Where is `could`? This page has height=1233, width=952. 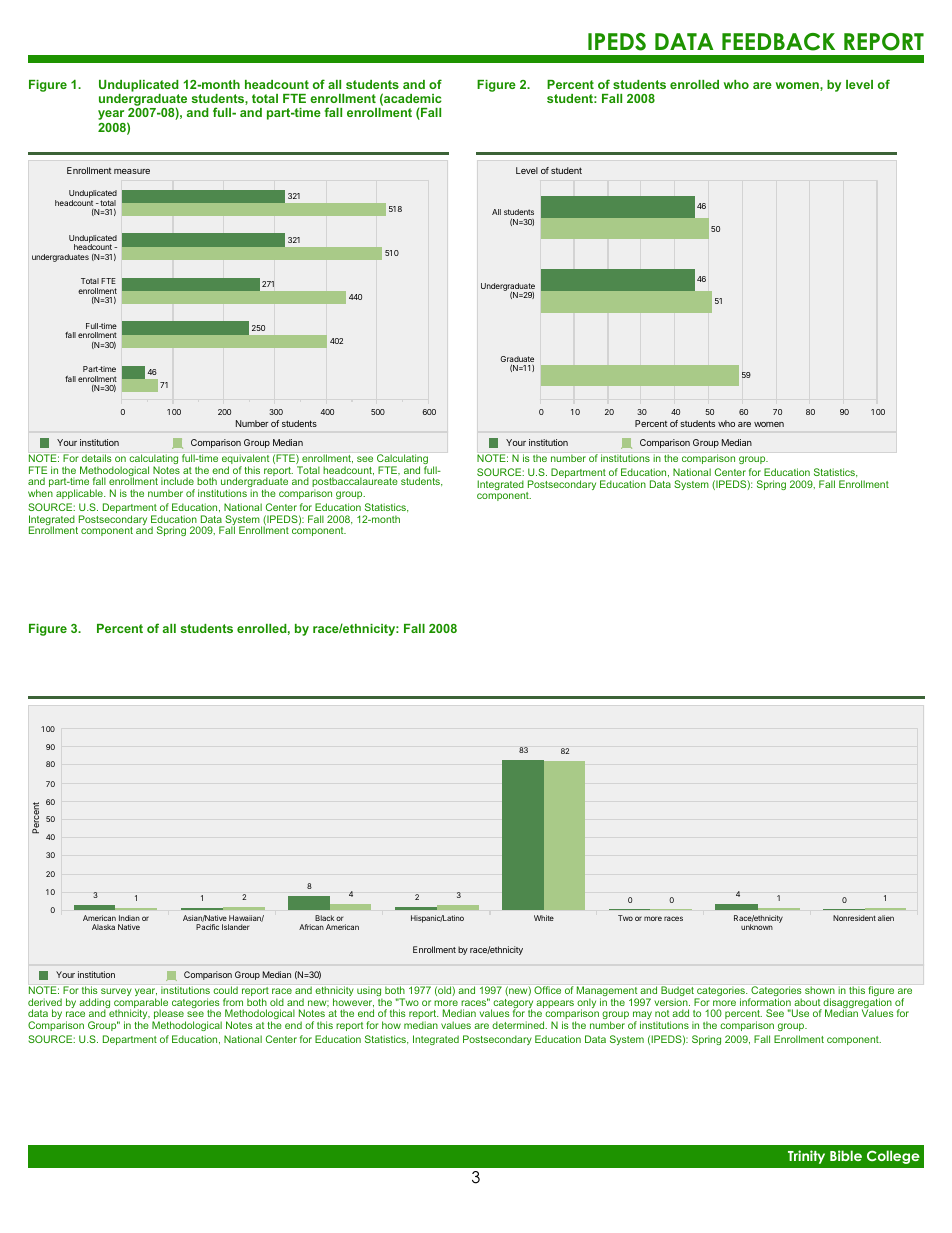 could is located at coordinates (226, 990).
